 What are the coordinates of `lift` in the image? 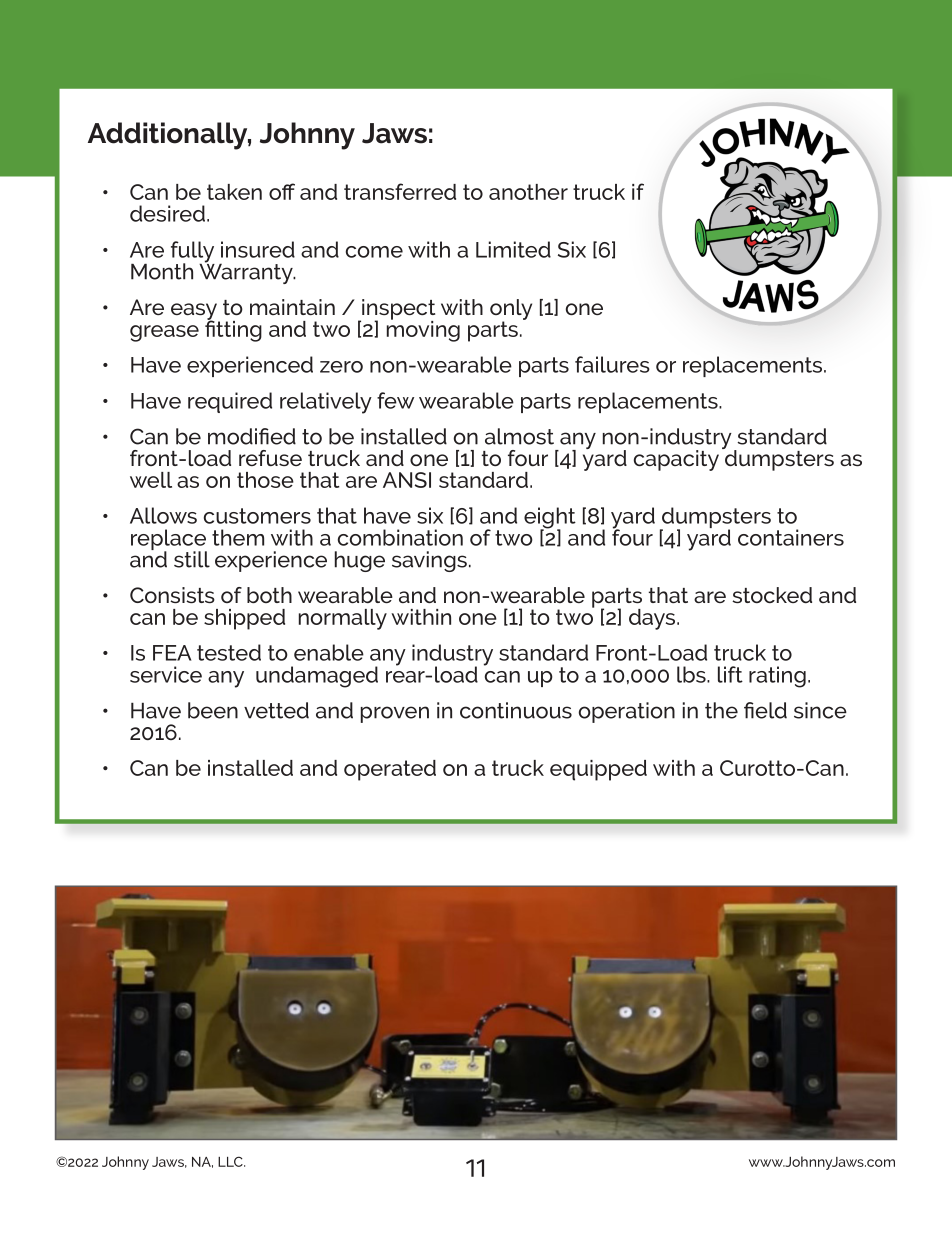 It's located at (730, 674).
